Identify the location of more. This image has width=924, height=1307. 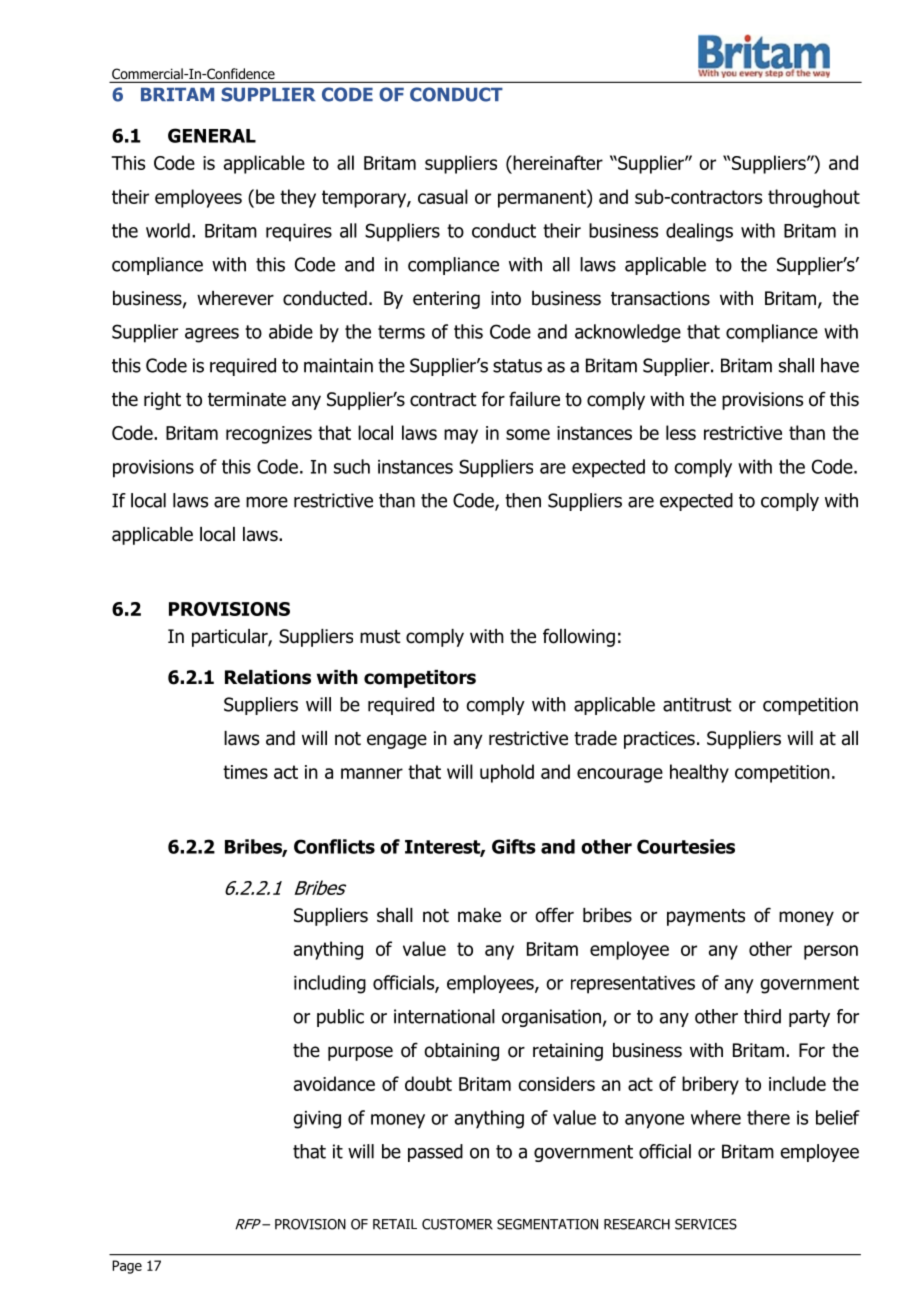
(267, 502).
